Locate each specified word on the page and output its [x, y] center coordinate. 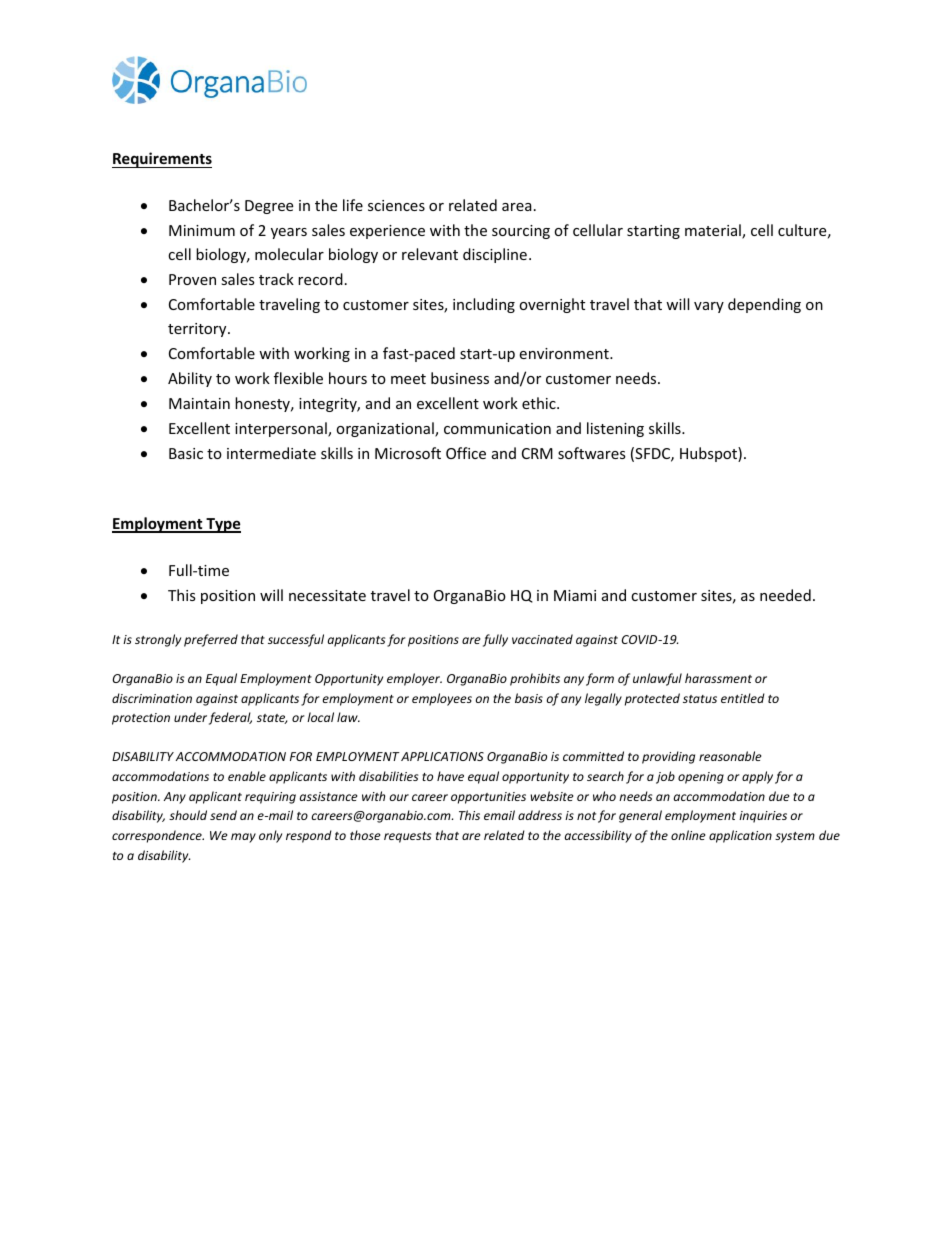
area [517, 207]
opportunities [488, 798]
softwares [592, 453]
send [223, 815]
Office [466, 453]
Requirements [162, 160]
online [688, 835]
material [714, 231]
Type [222, 525]
